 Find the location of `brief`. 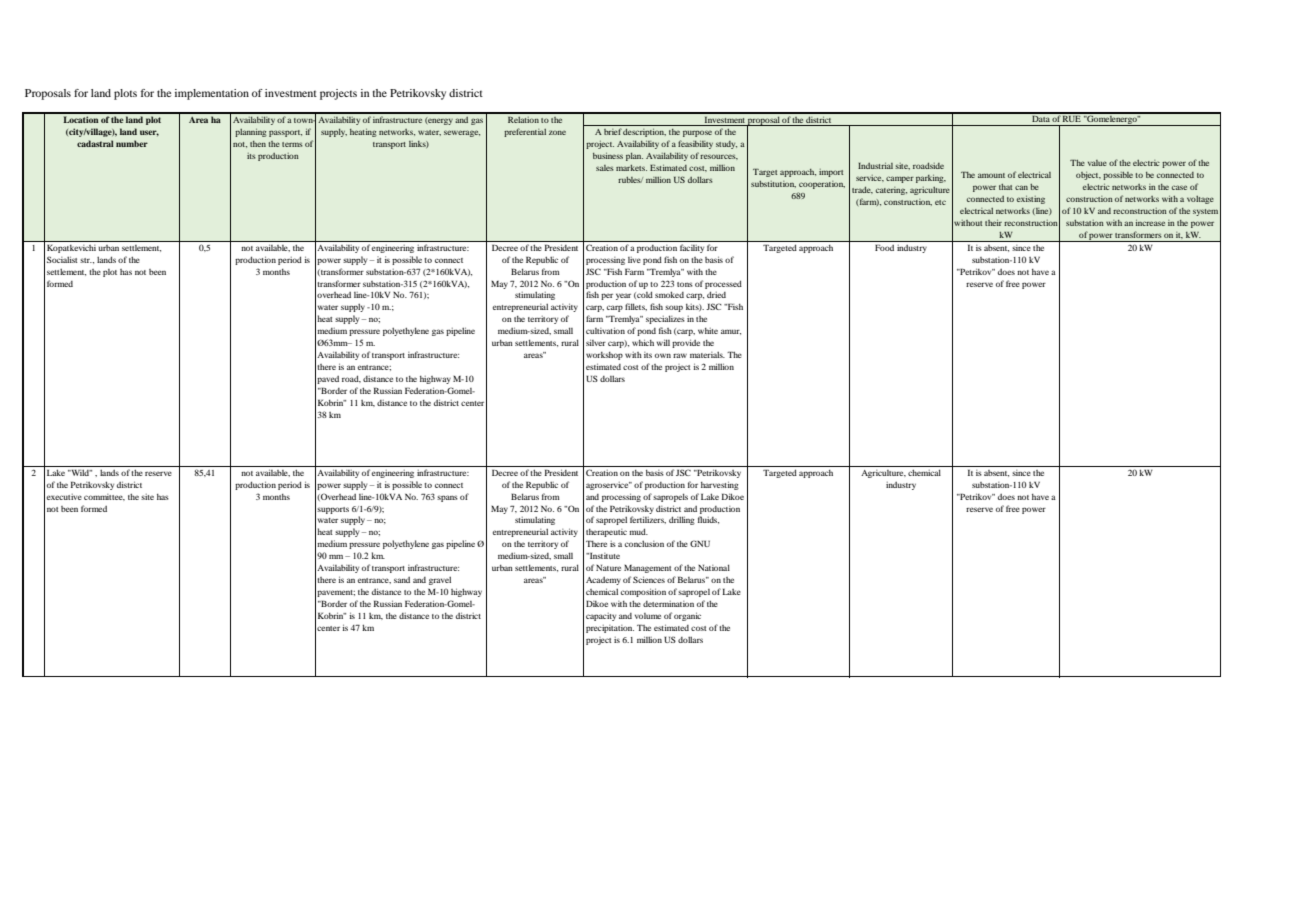

brief is located at coordinates (613, 131).
